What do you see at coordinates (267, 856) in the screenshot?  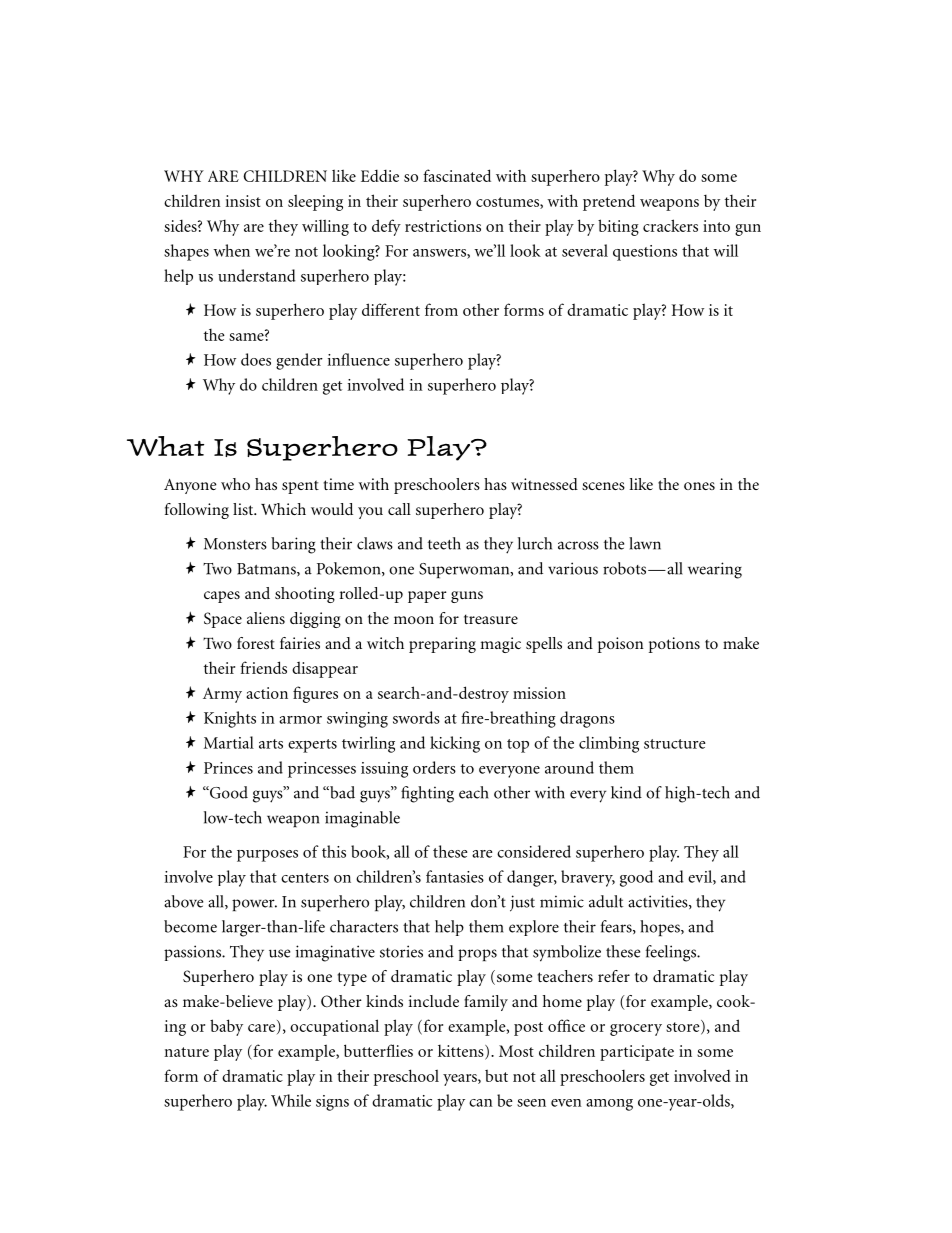 I see `purposes` at bounding box center [267, 856].
